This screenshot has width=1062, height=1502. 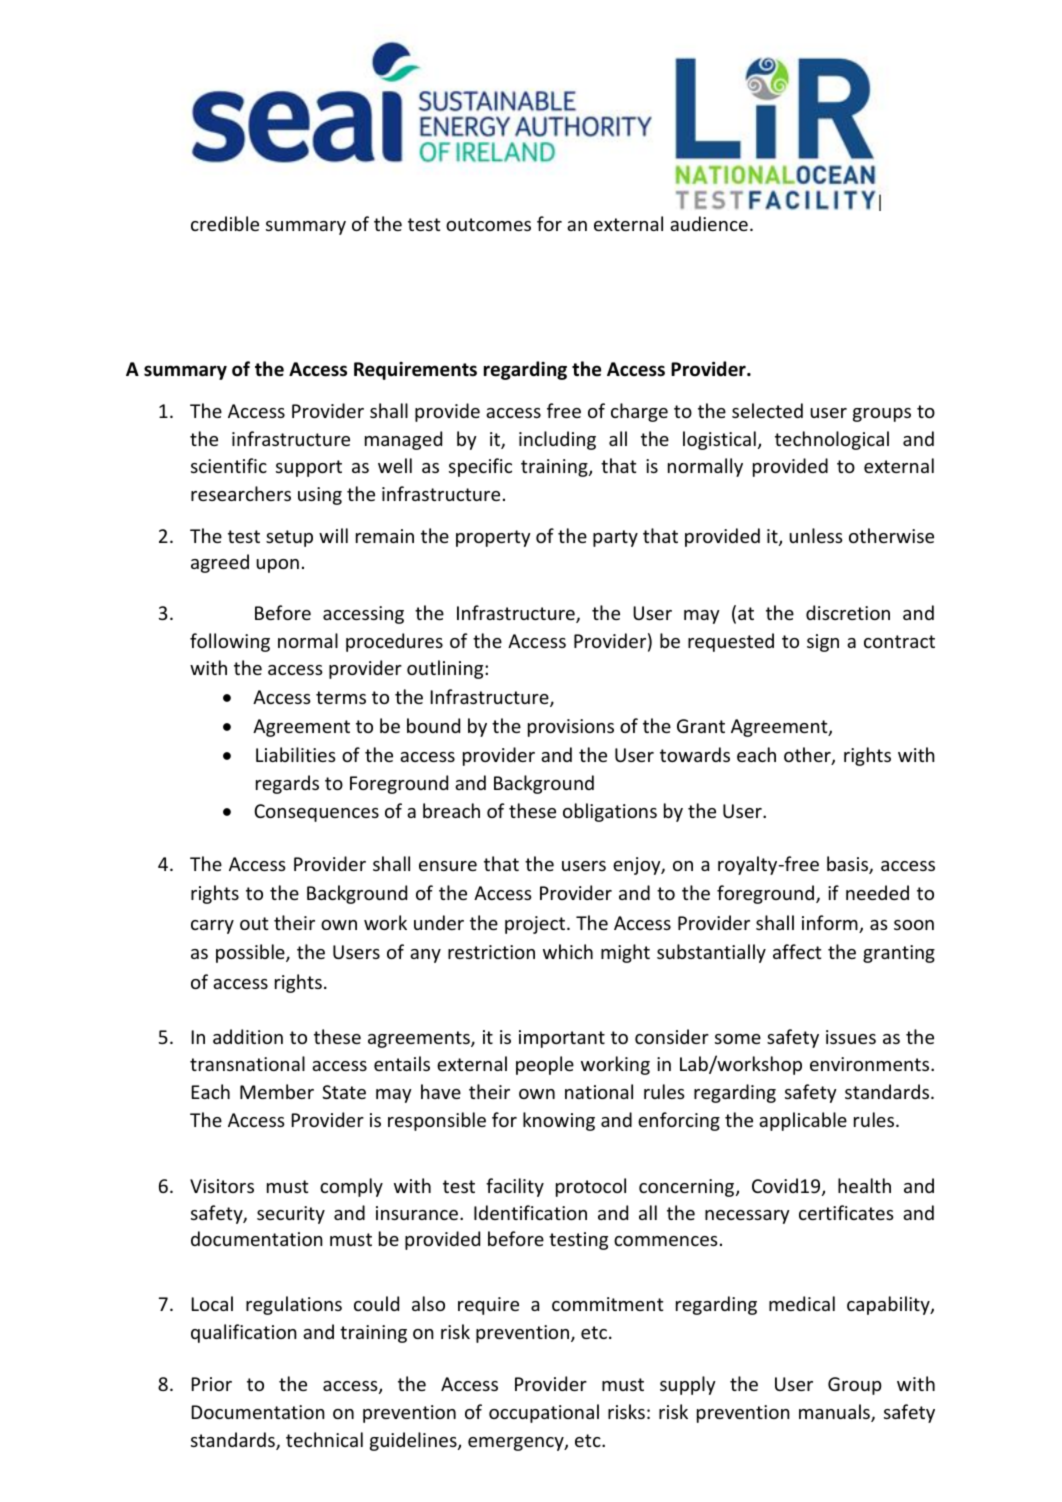 I want to click on basis, so click(x=848, y=865).
